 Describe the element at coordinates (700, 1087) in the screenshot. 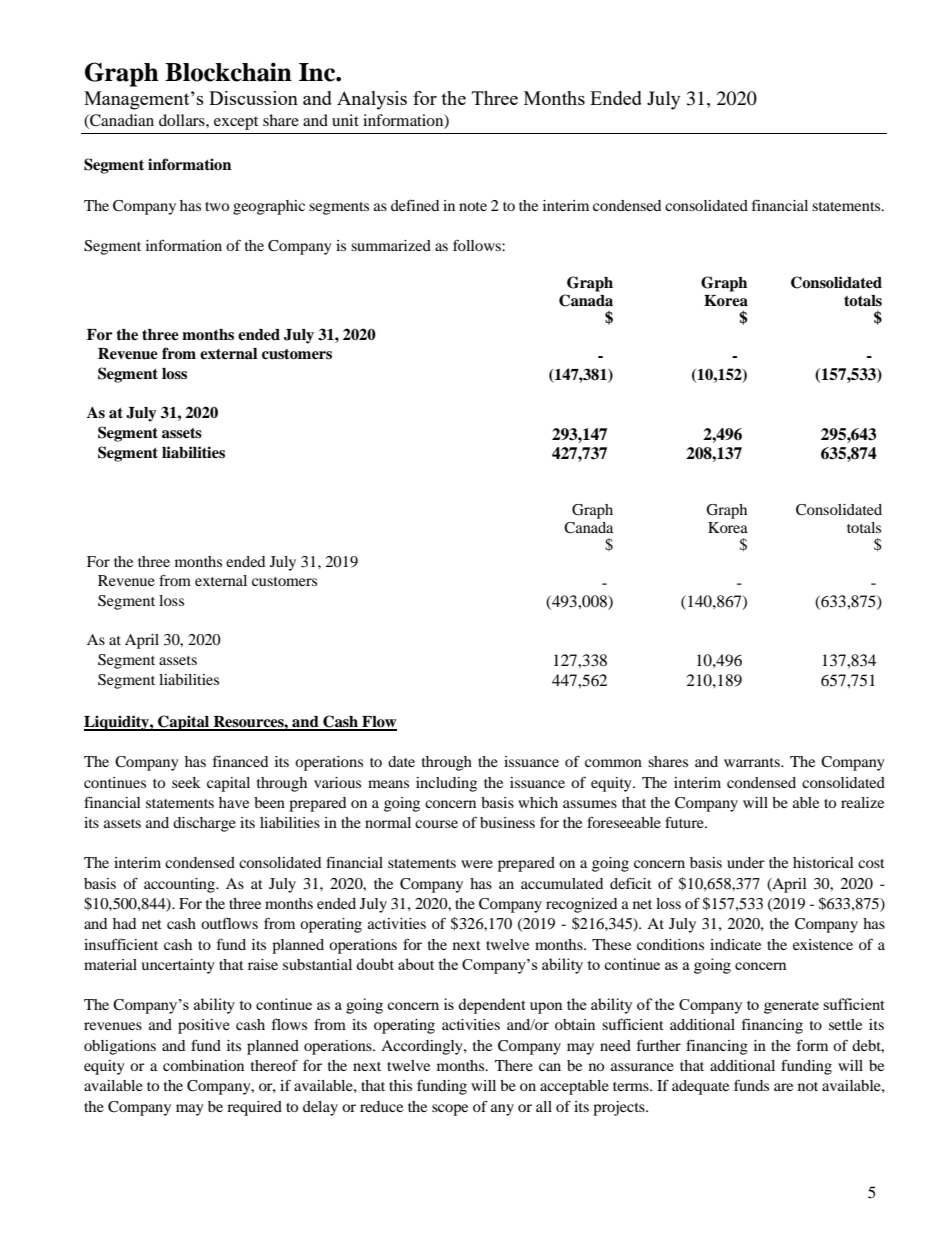

I see `adequate` at that location.
